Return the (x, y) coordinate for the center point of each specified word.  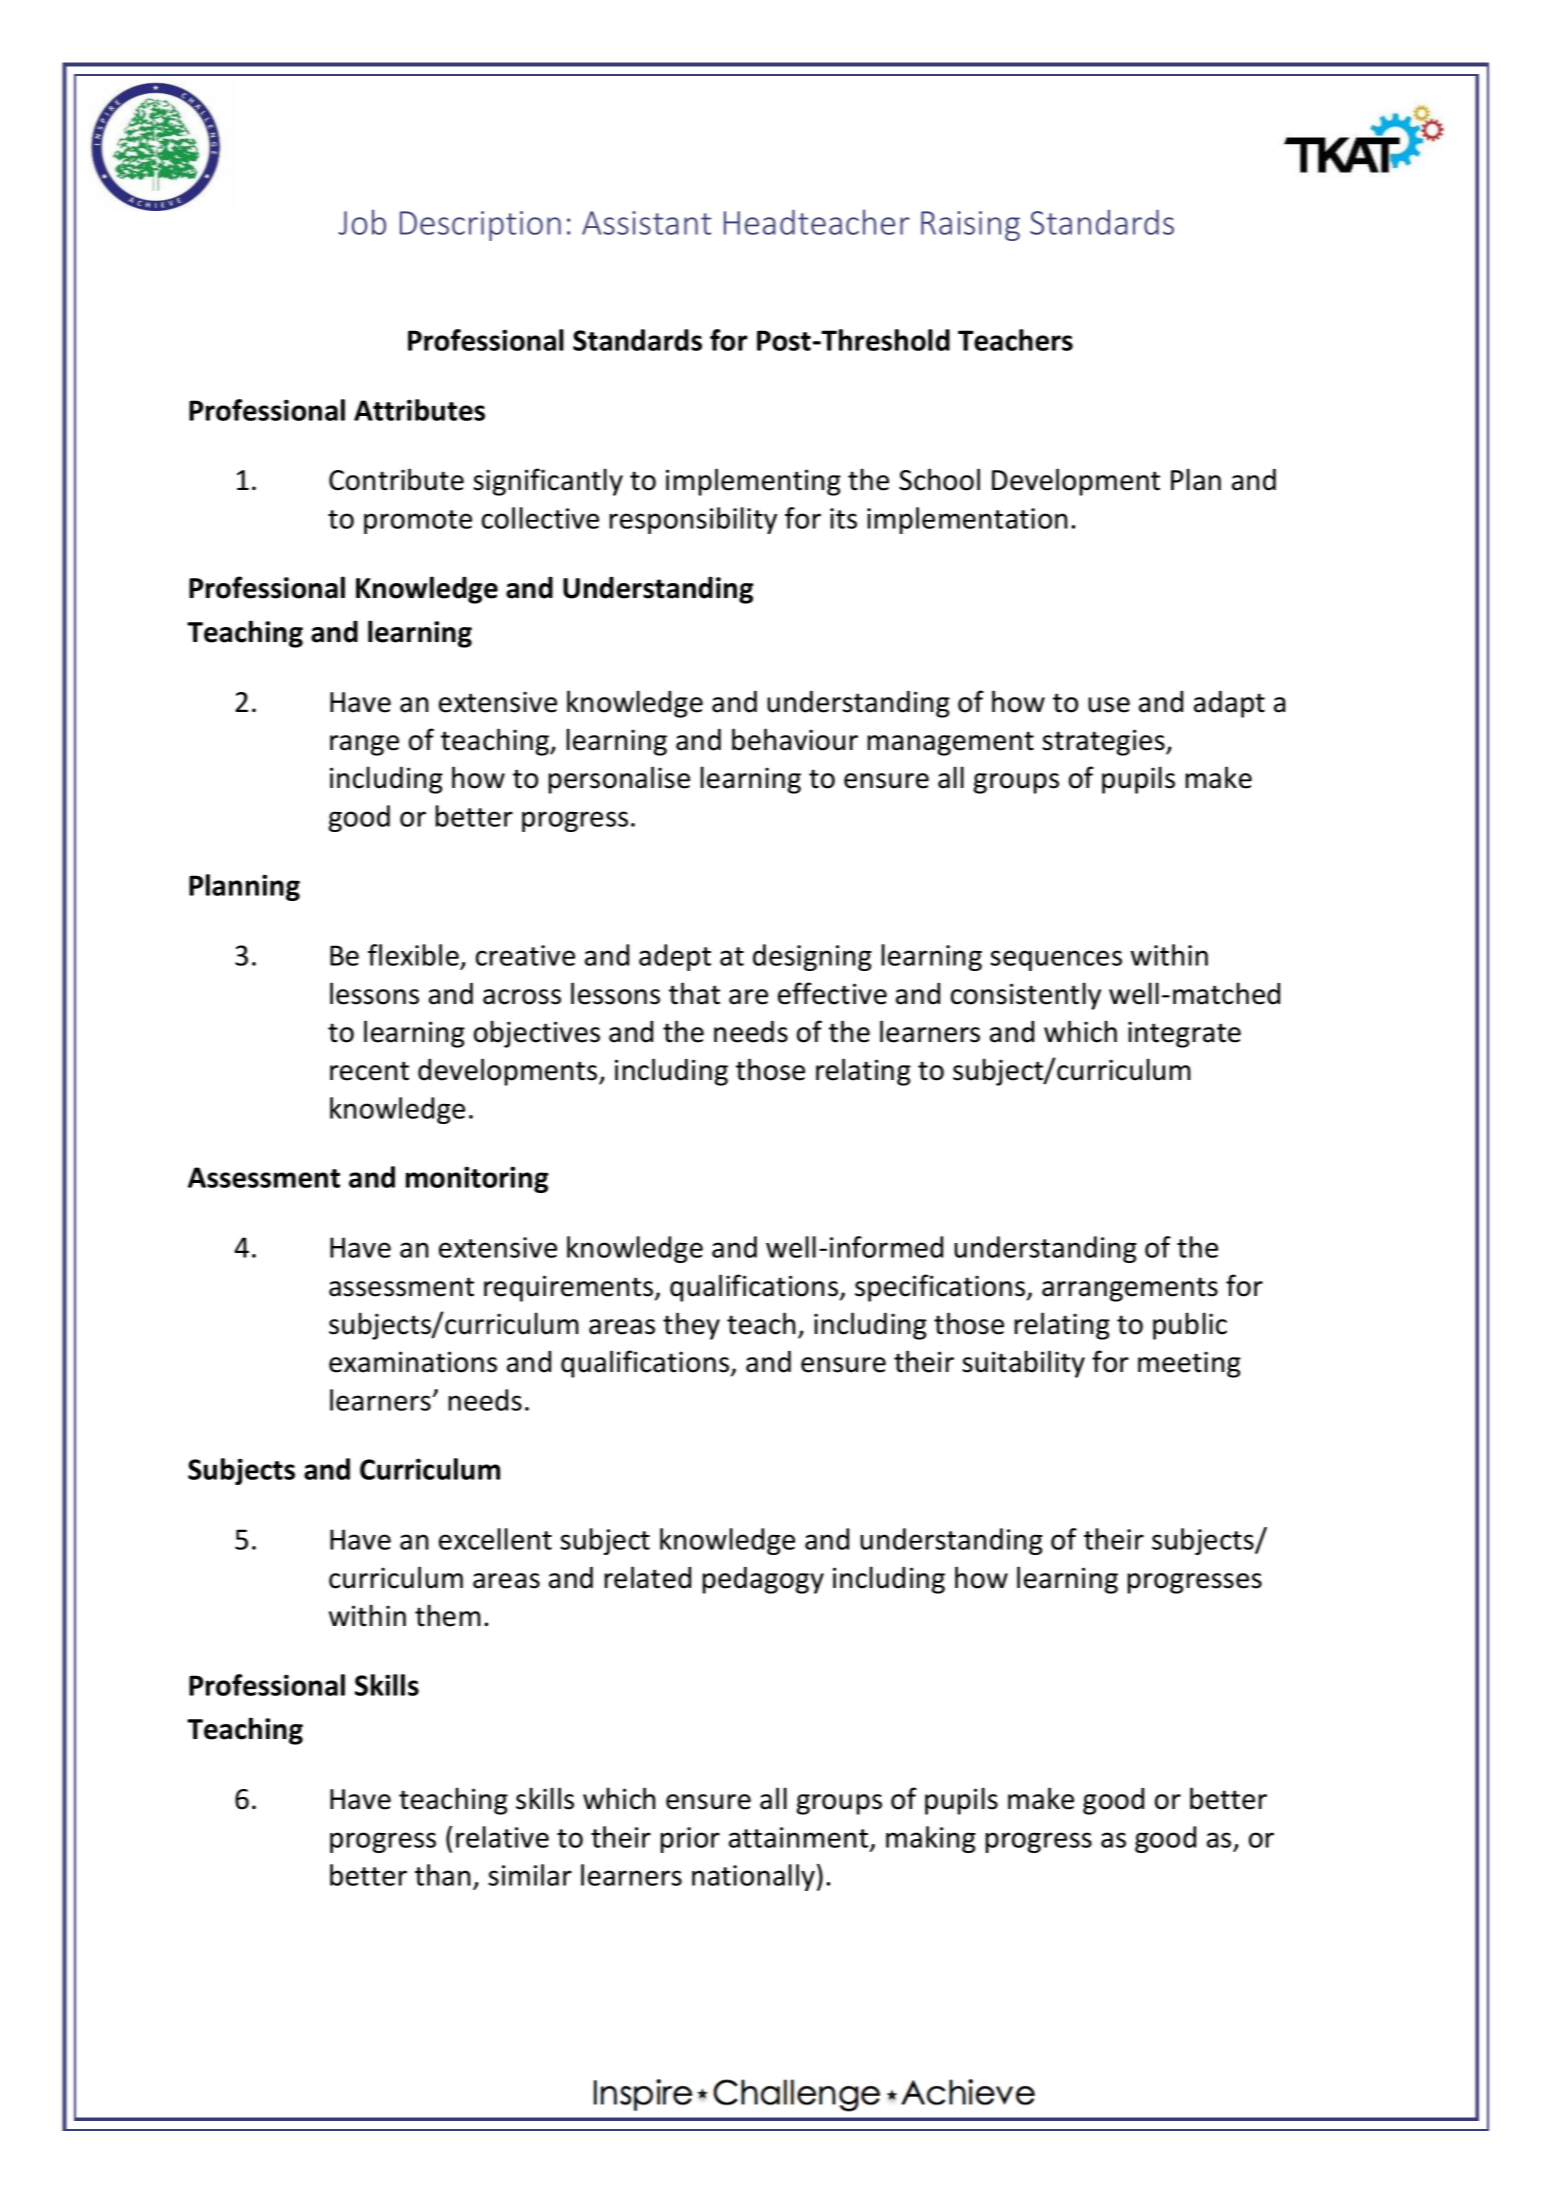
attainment (800, 1838)
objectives (537, 1034)
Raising (970, 226)
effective (832, 993)
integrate (1184, 1034)
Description (480, 226)
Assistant (646, 223)
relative (502, 1837)
